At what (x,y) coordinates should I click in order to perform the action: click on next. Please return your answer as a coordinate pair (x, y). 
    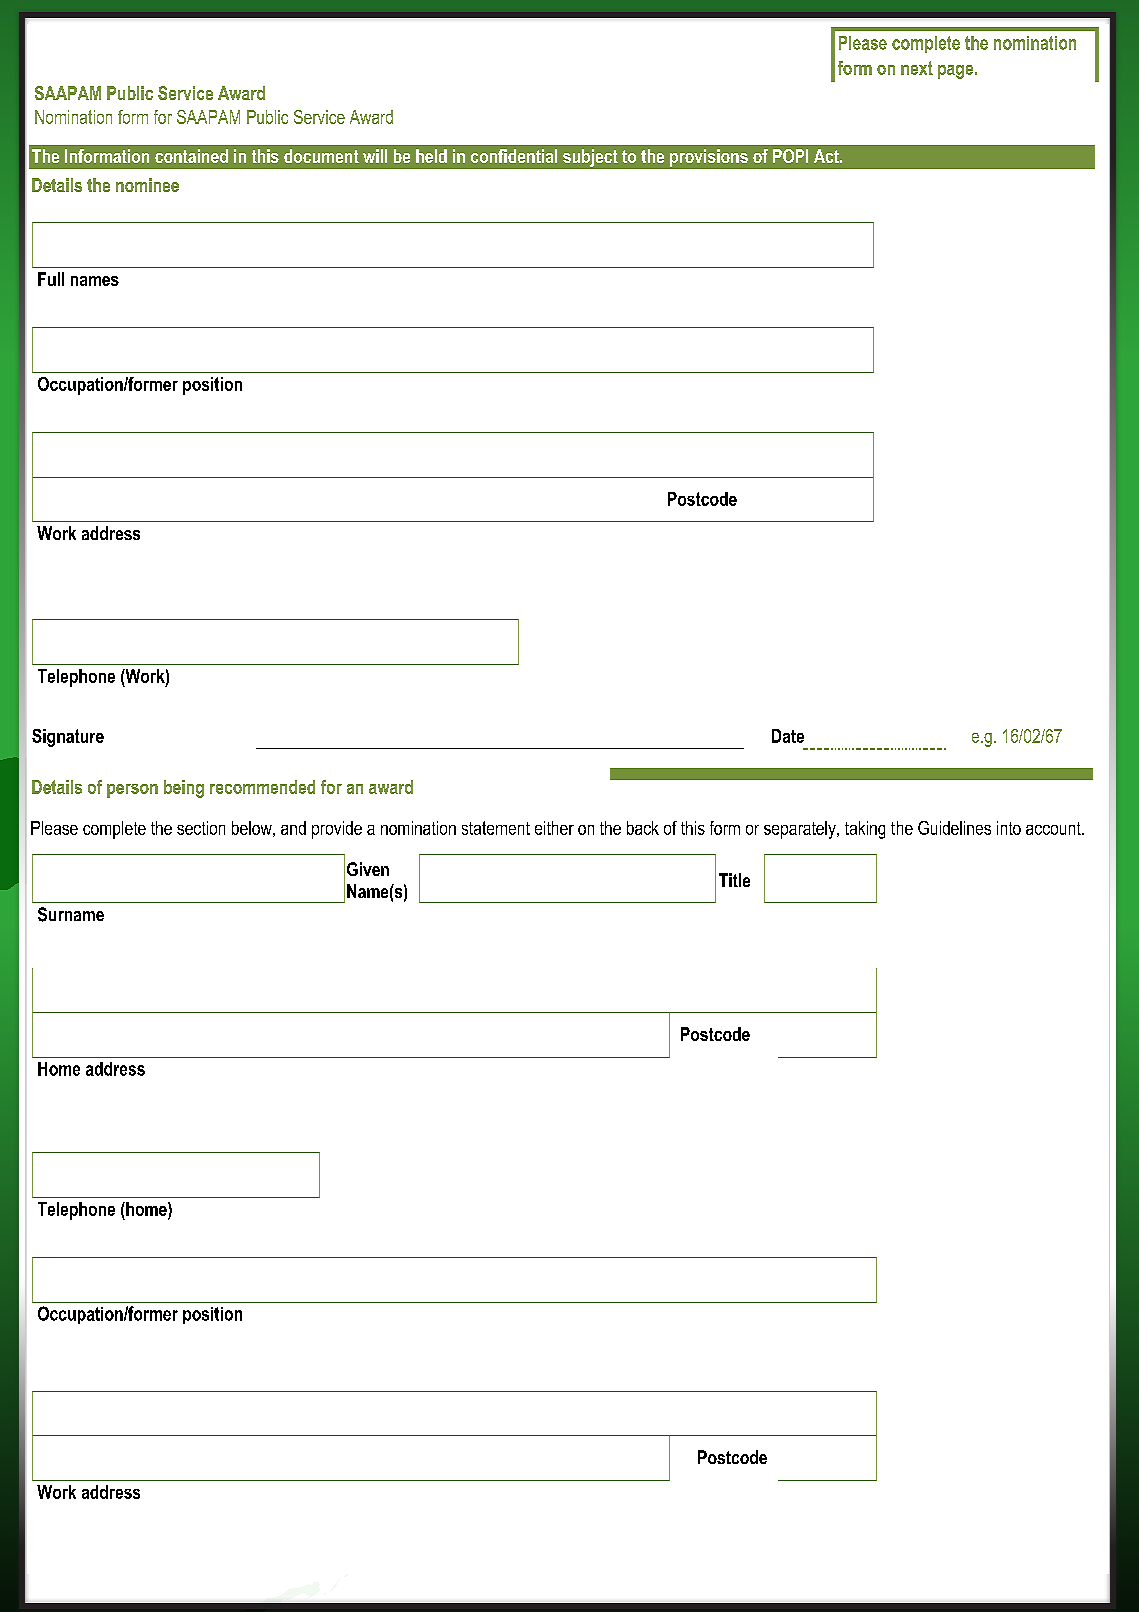
    Looking at the image, I should click on (917, 68).
